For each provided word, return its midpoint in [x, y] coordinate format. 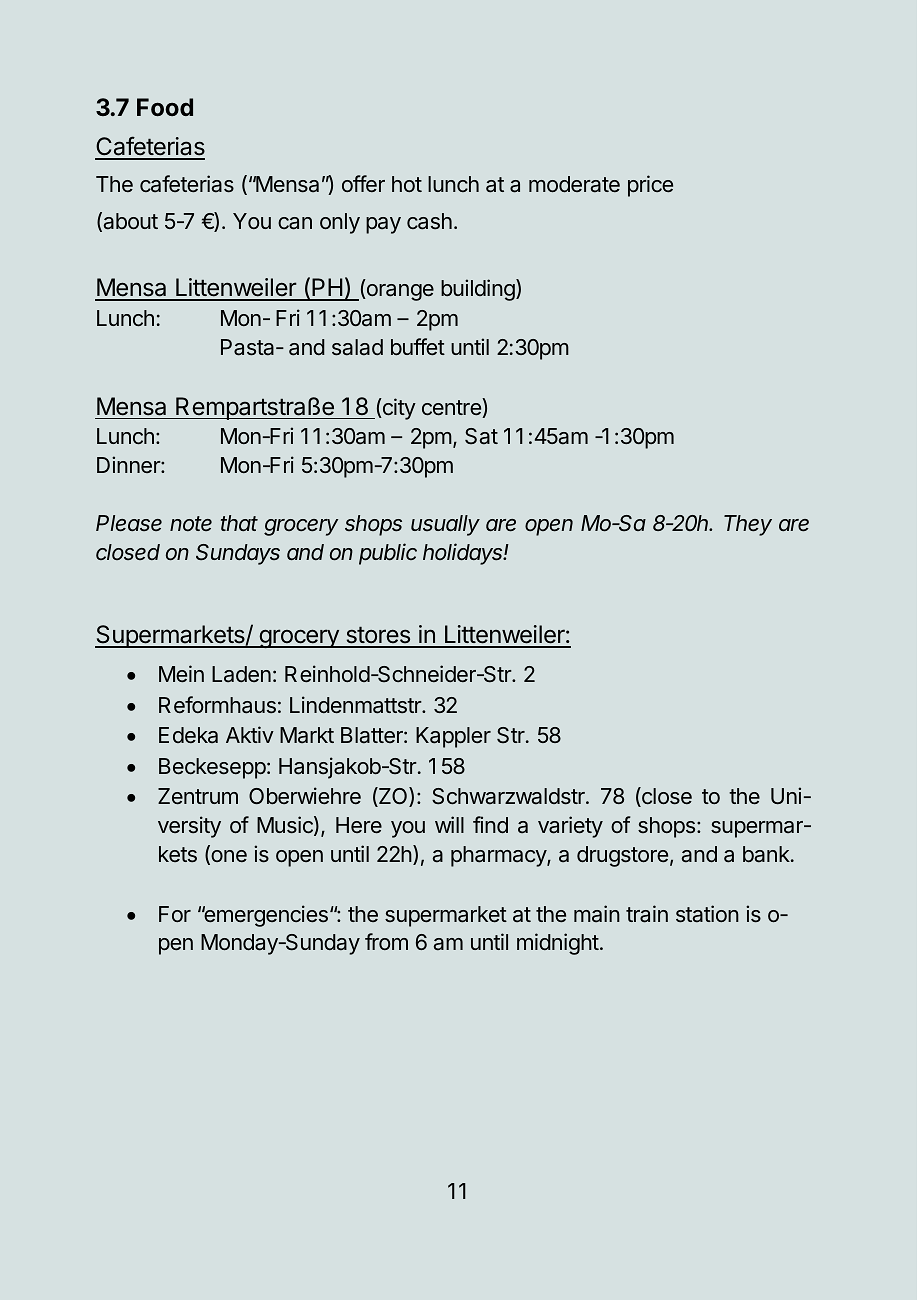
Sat [481, 436]
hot [407, 184]
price [650, 186]
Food [165, 107]
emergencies [265, 916]
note [191, 524]
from [386, 941]
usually [445, 525]
